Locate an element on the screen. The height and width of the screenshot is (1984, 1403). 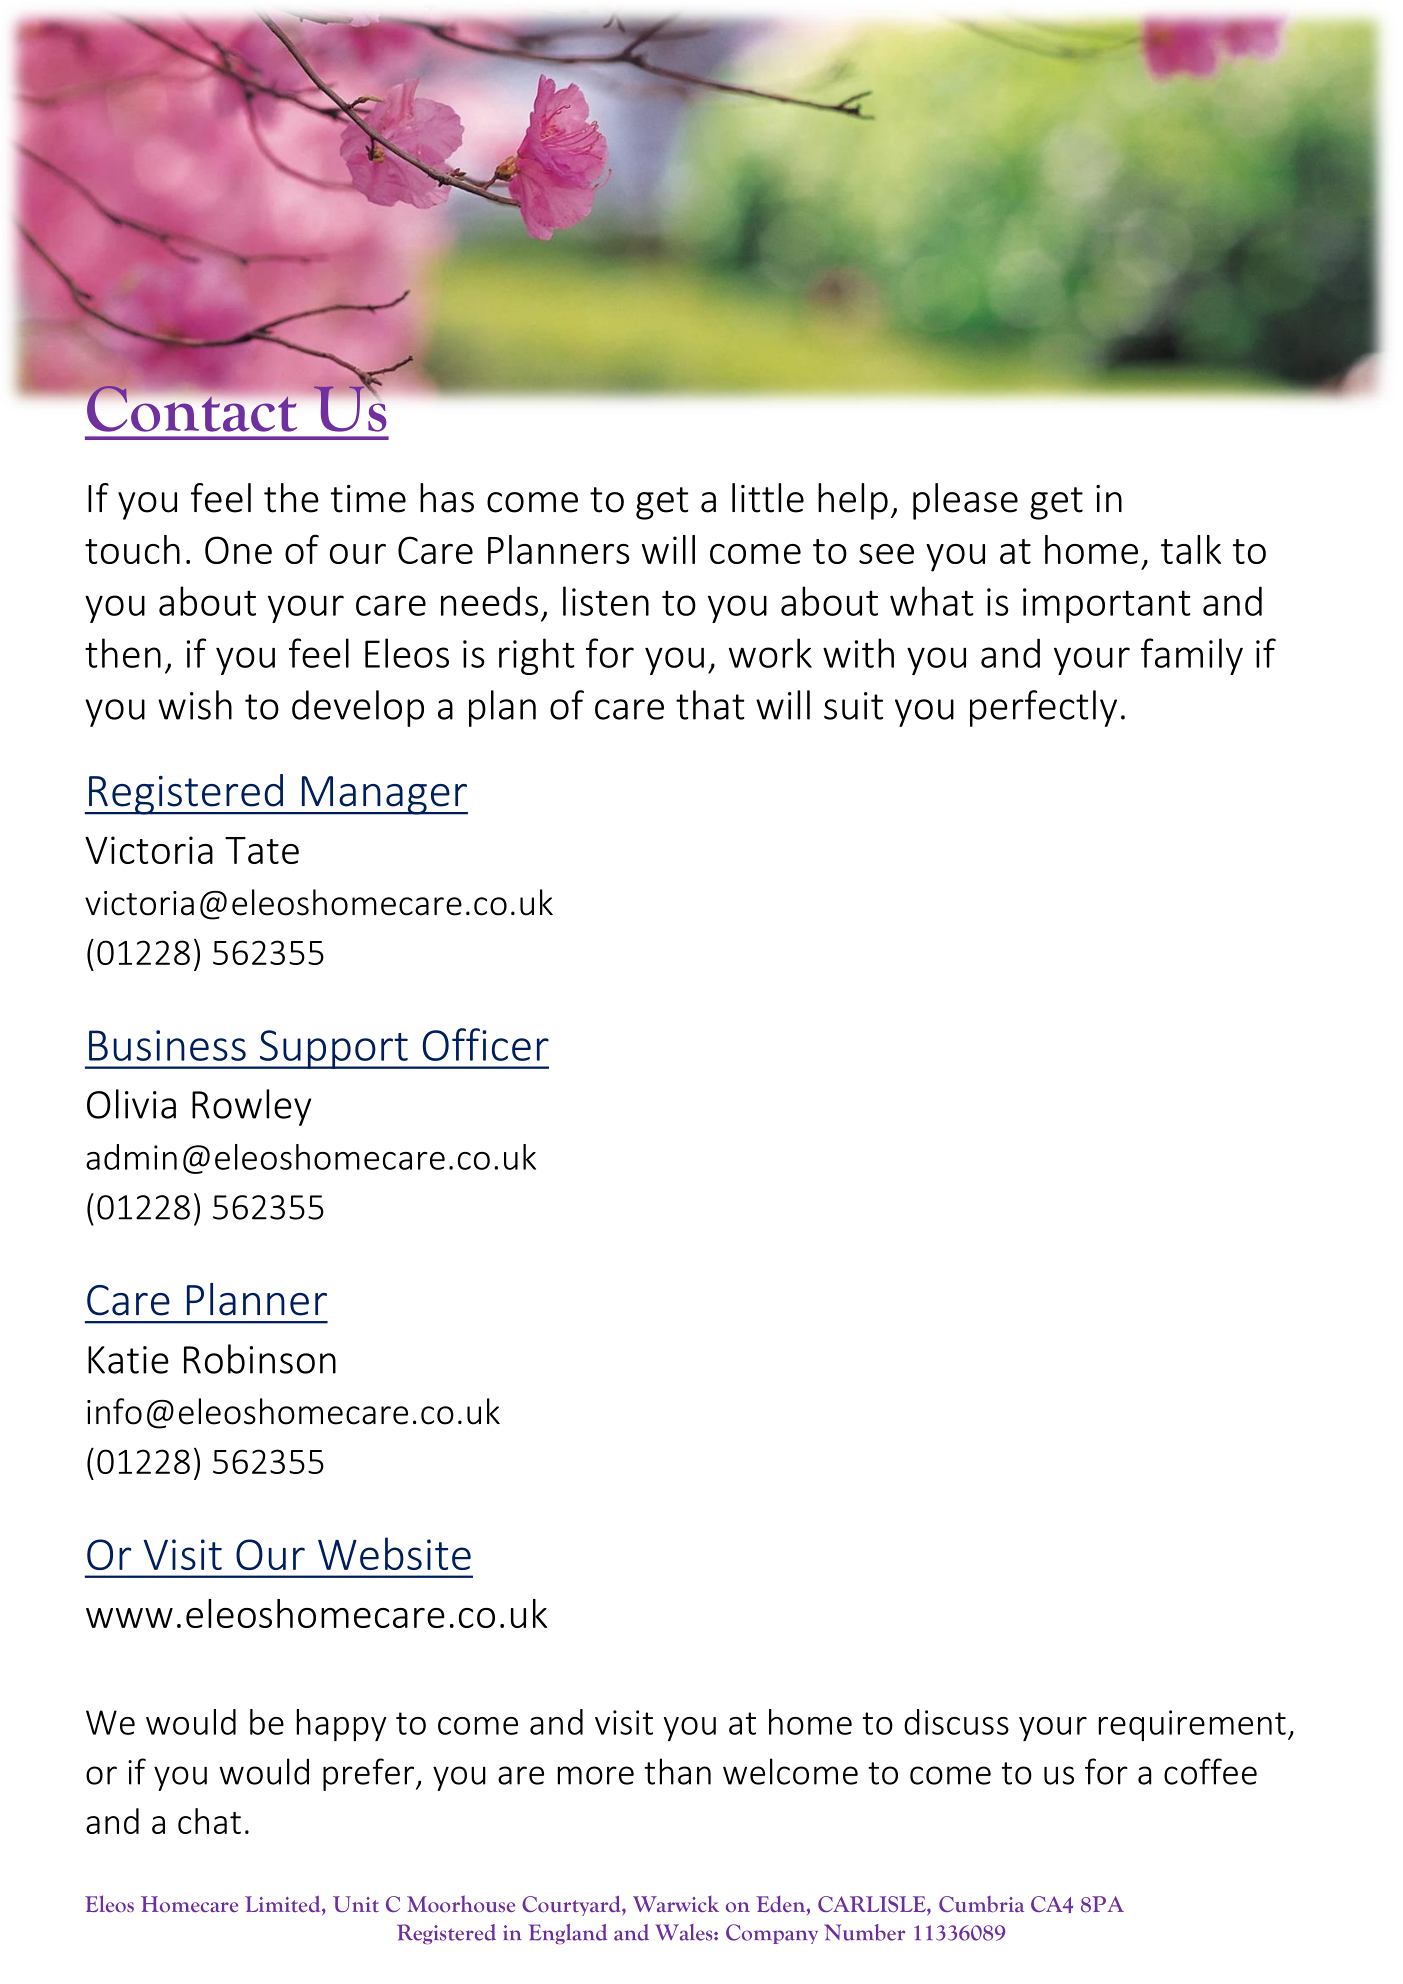
Limited is located at coordinates (284, 1905).
